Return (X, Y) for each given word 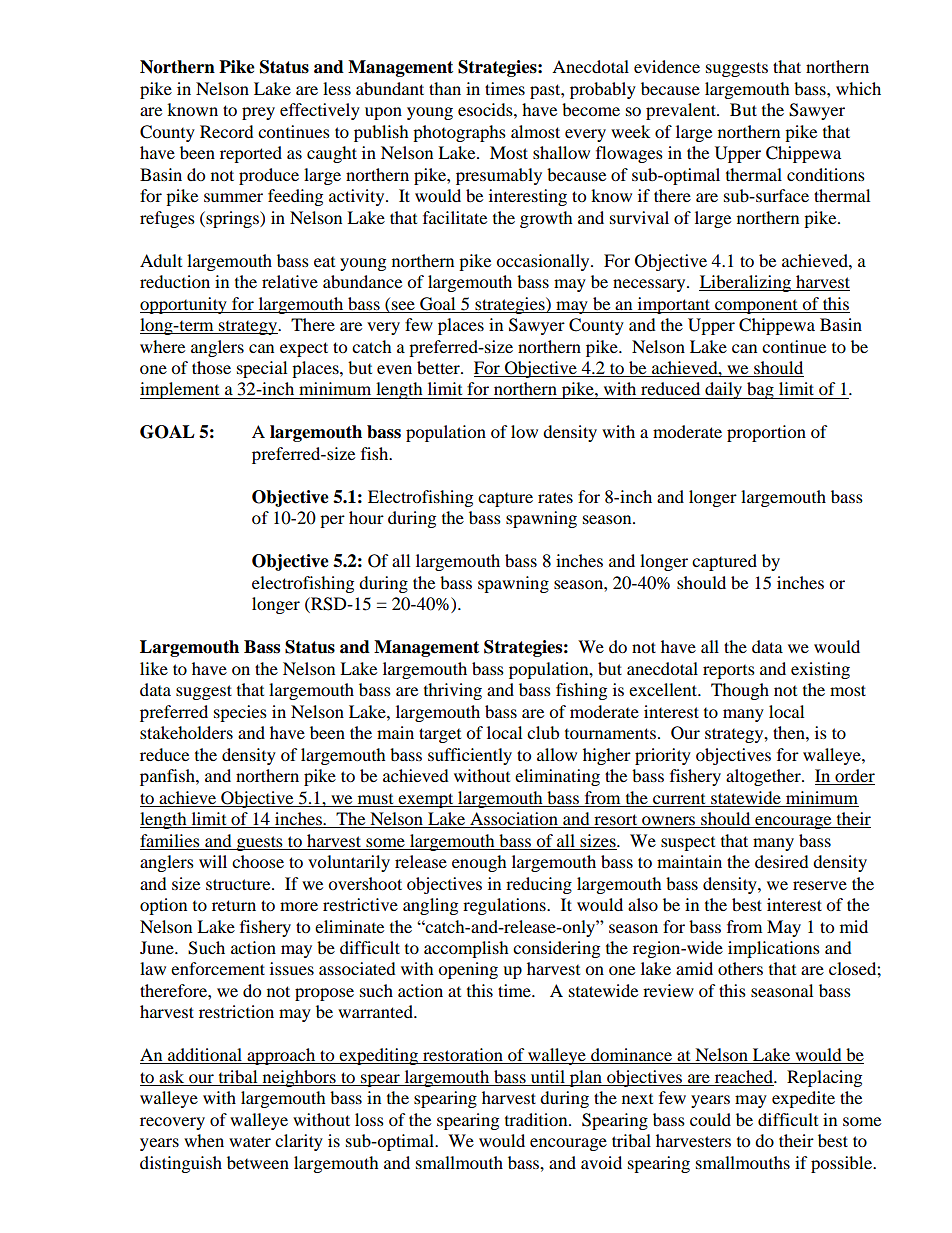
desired (782, 861)
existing (820, 670)
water (250, 1141)
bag (760, 390)
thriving (453, 691)
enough (479, 863)
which (858, 88)
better (439, 367)
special (262, 369)
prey (258, 113)
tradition (537, 1119)
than (445, 88)
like (154, 668)
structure (239, 884)
